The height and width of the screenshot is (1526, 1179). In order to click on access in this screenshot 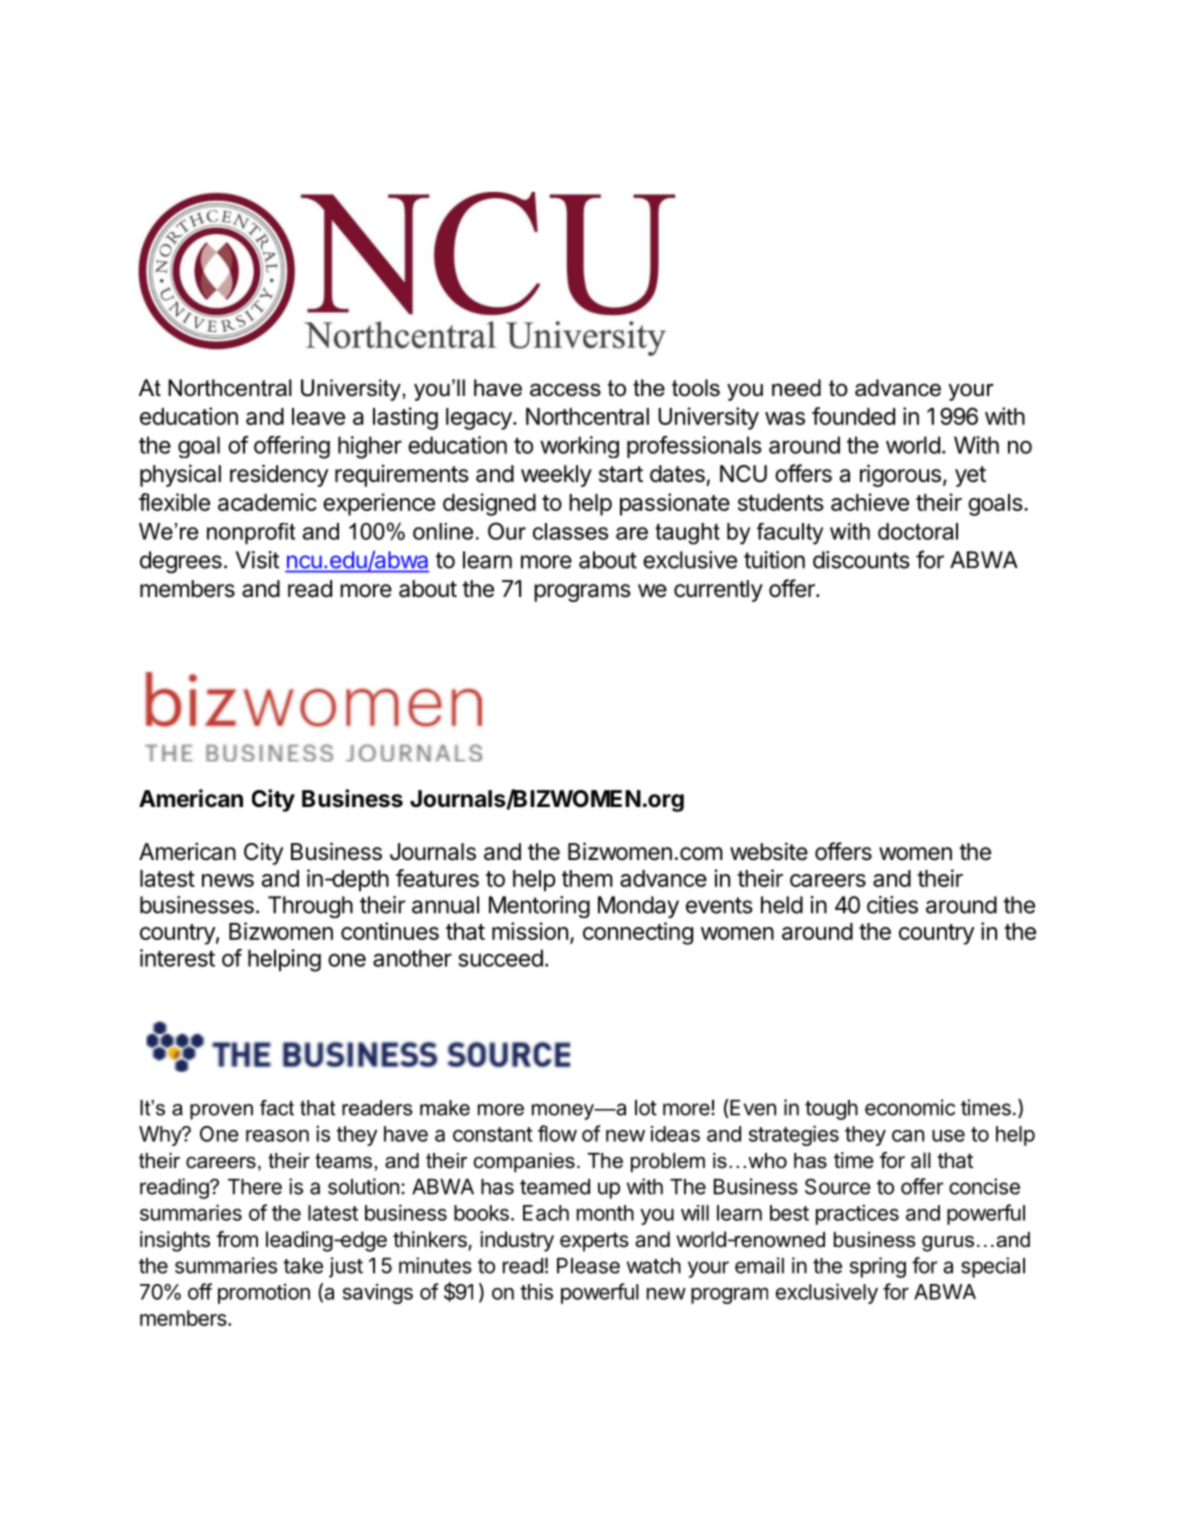, I will do `click(565, 390)`.
